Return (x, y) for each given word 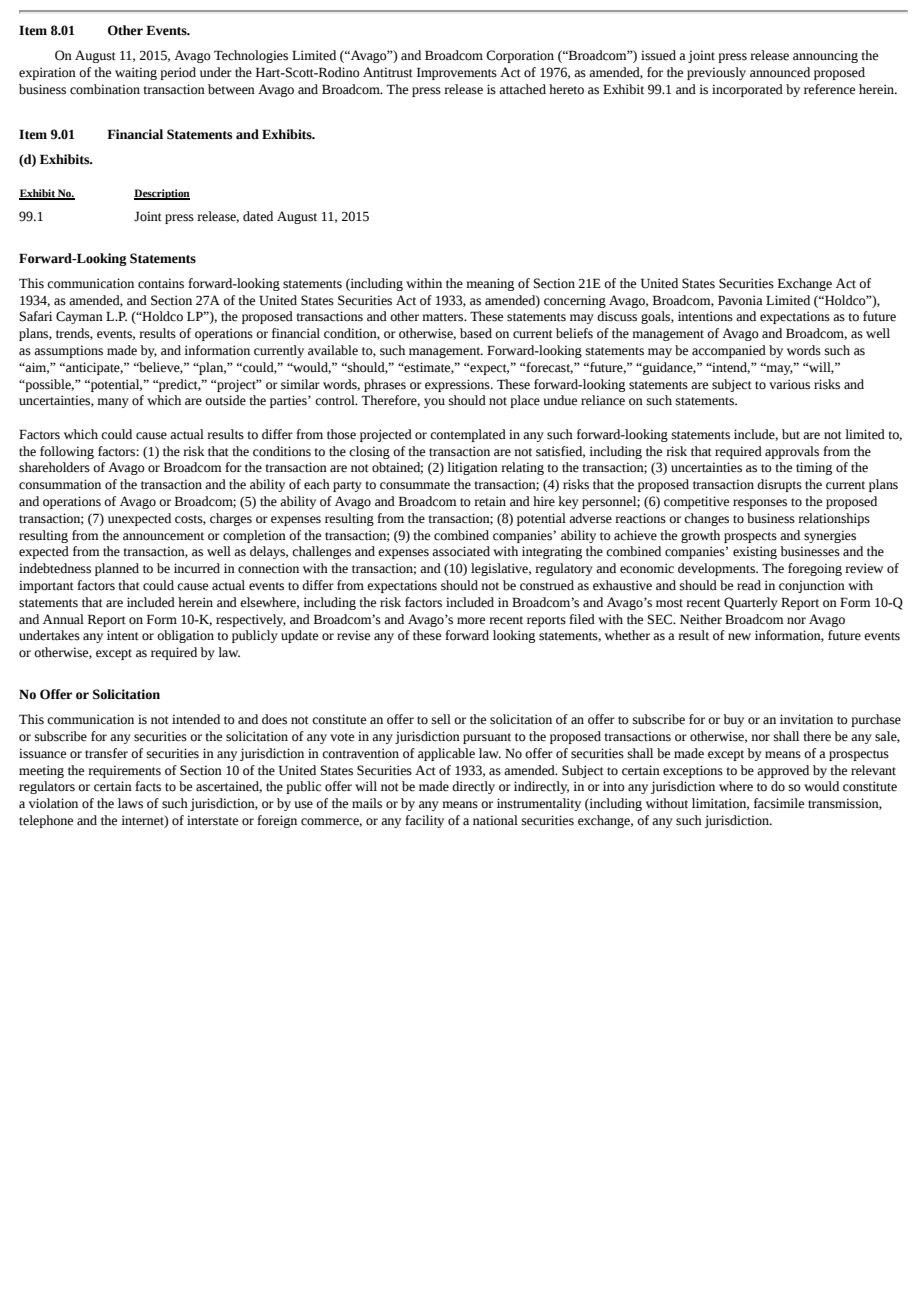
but (791, 434)
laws (130, 803)
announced (780, 72)
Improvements (457, 73)
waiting (136, 73)
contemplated (468, 435)
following (67, 452)
